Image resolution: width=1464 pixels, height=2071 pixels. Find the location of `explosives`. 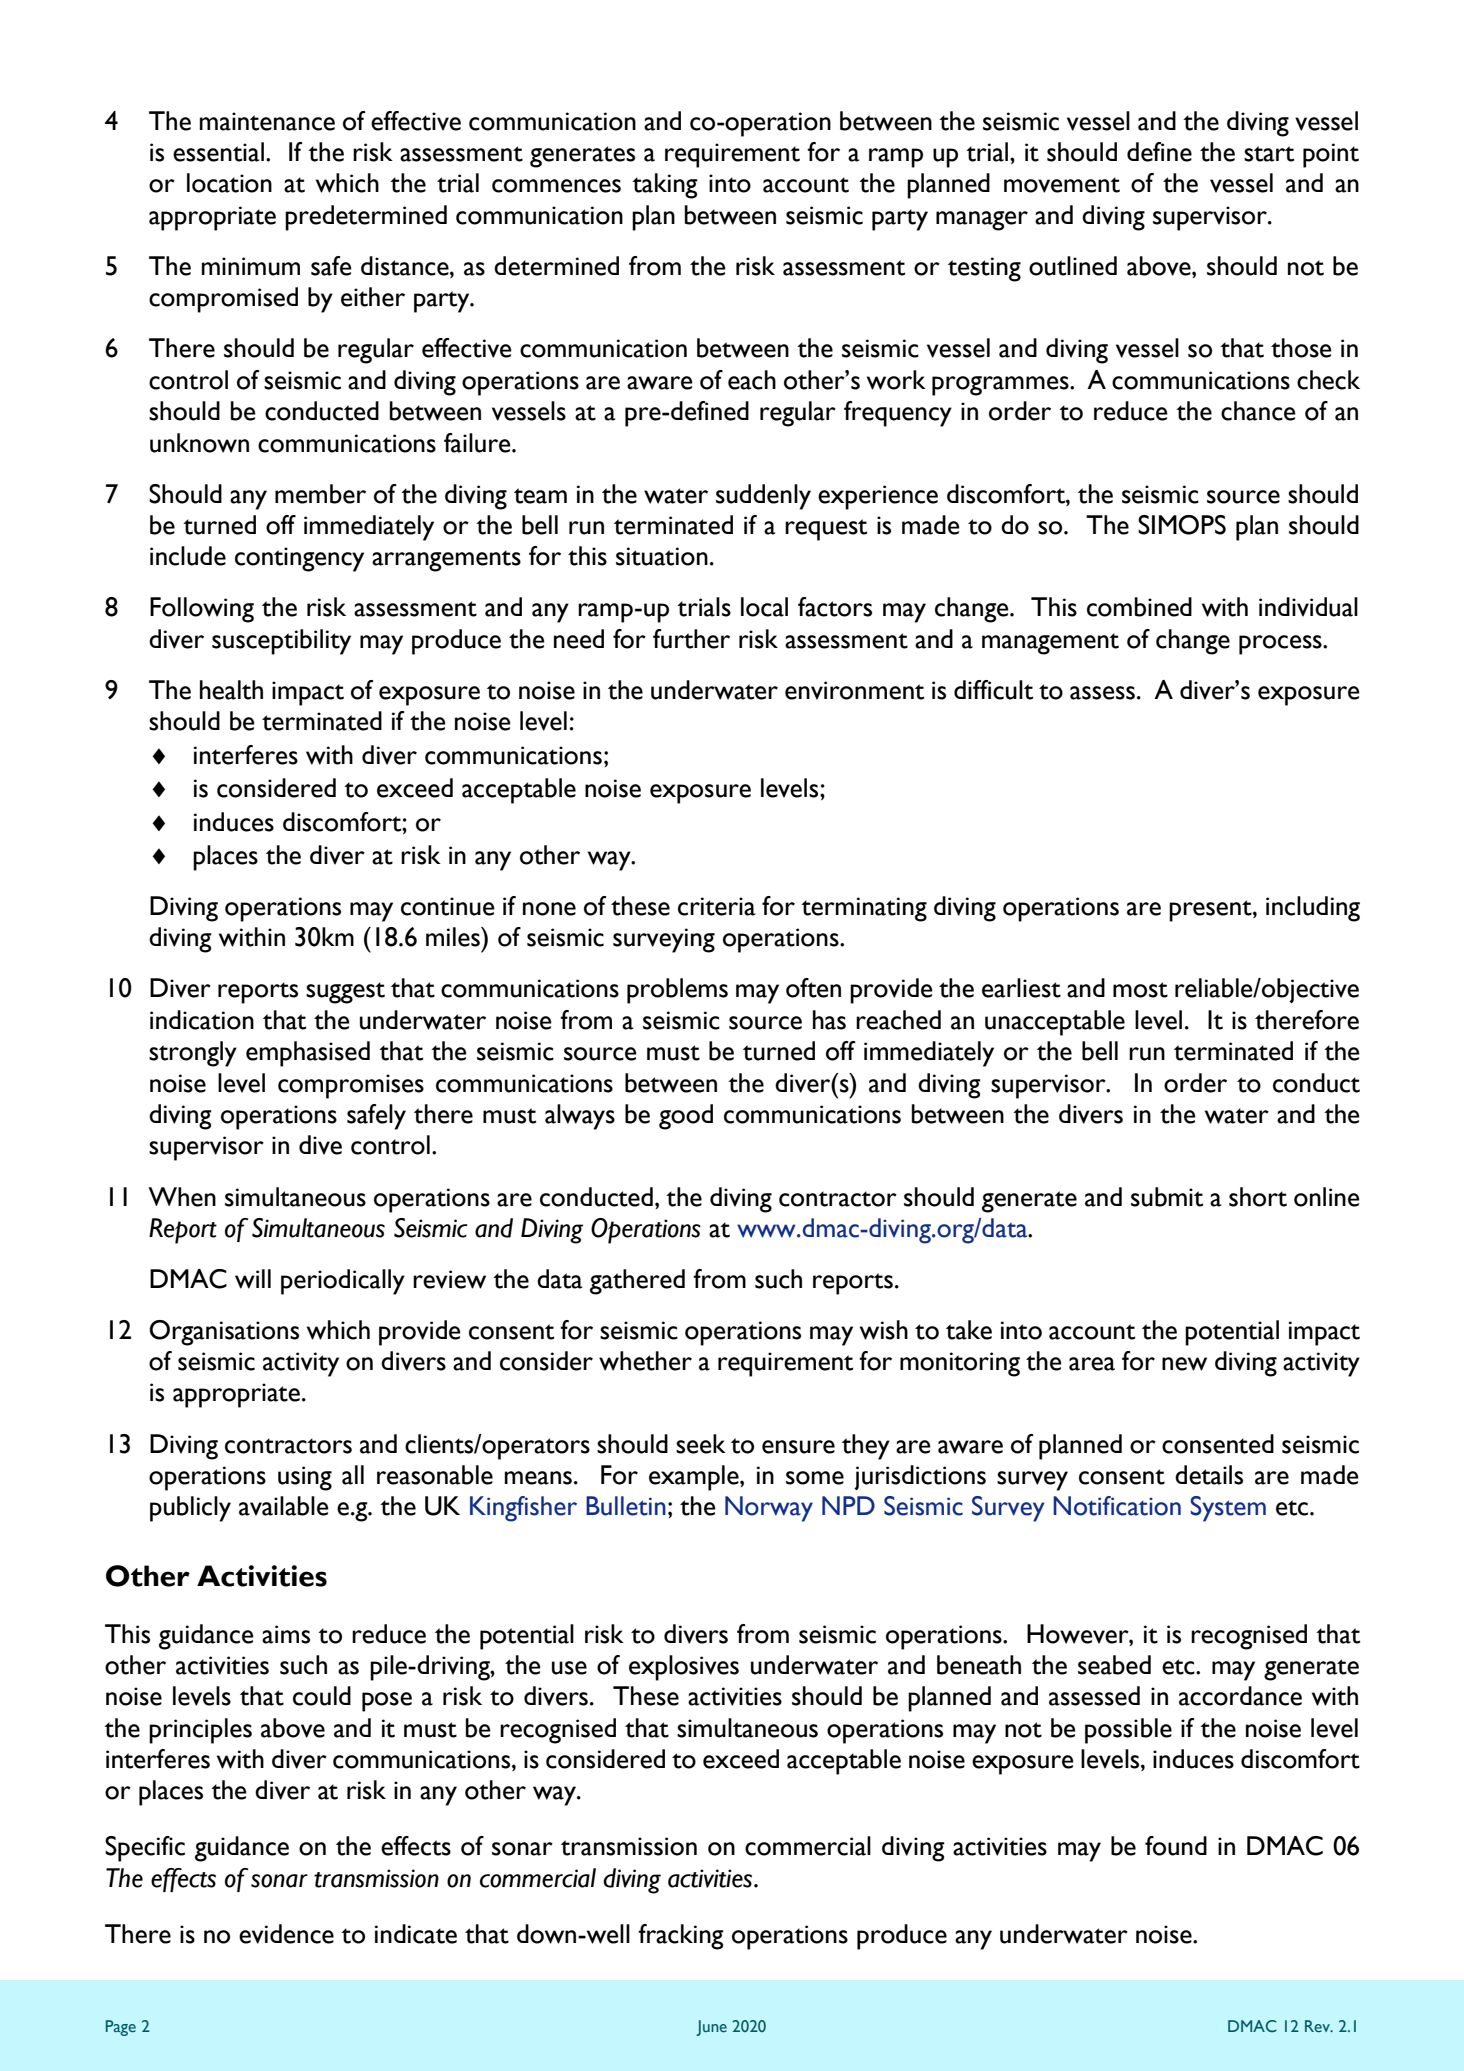

explosives is located at coordinates (684, 1668).
